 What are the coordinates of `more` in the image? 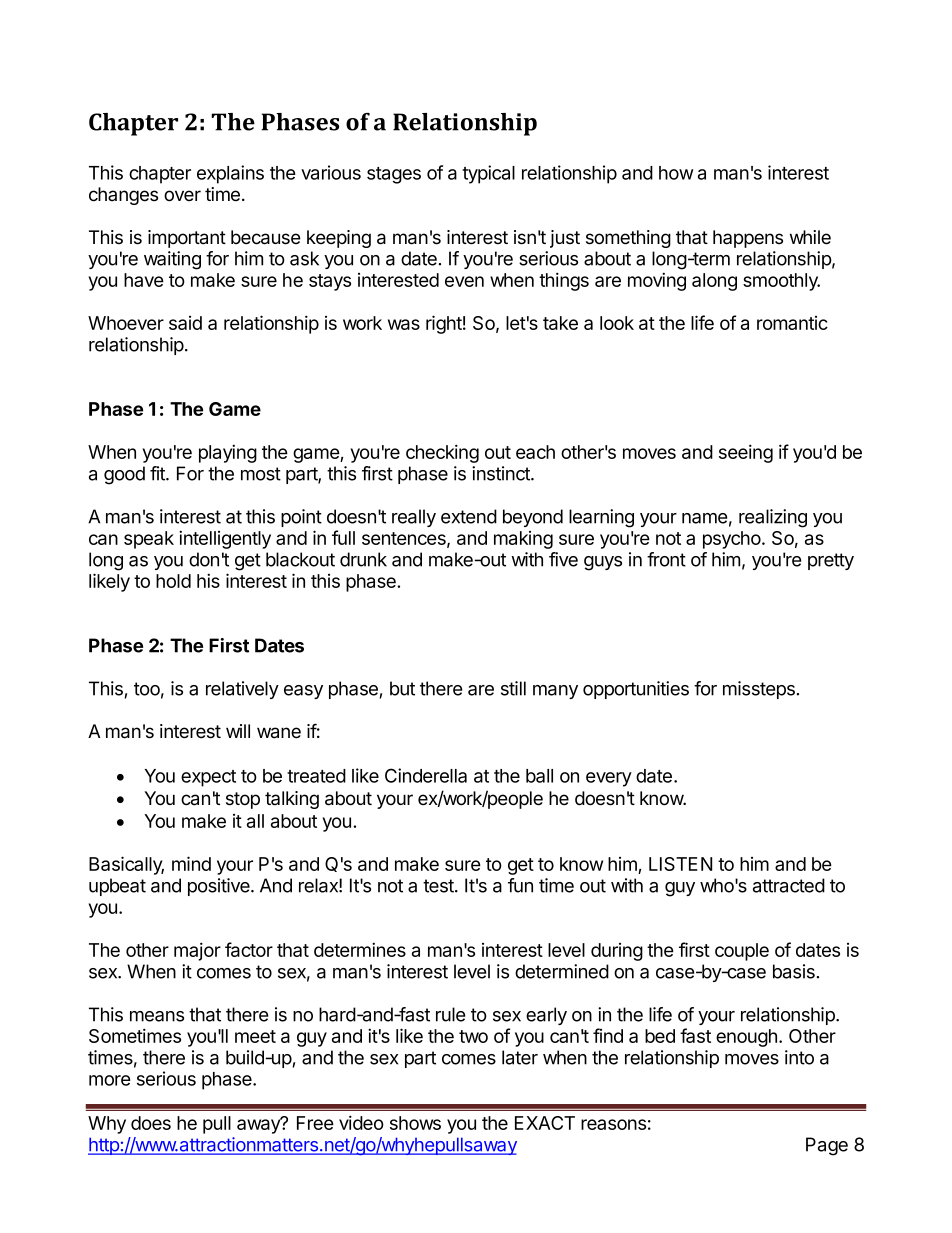 It's located at (110, 1080).
